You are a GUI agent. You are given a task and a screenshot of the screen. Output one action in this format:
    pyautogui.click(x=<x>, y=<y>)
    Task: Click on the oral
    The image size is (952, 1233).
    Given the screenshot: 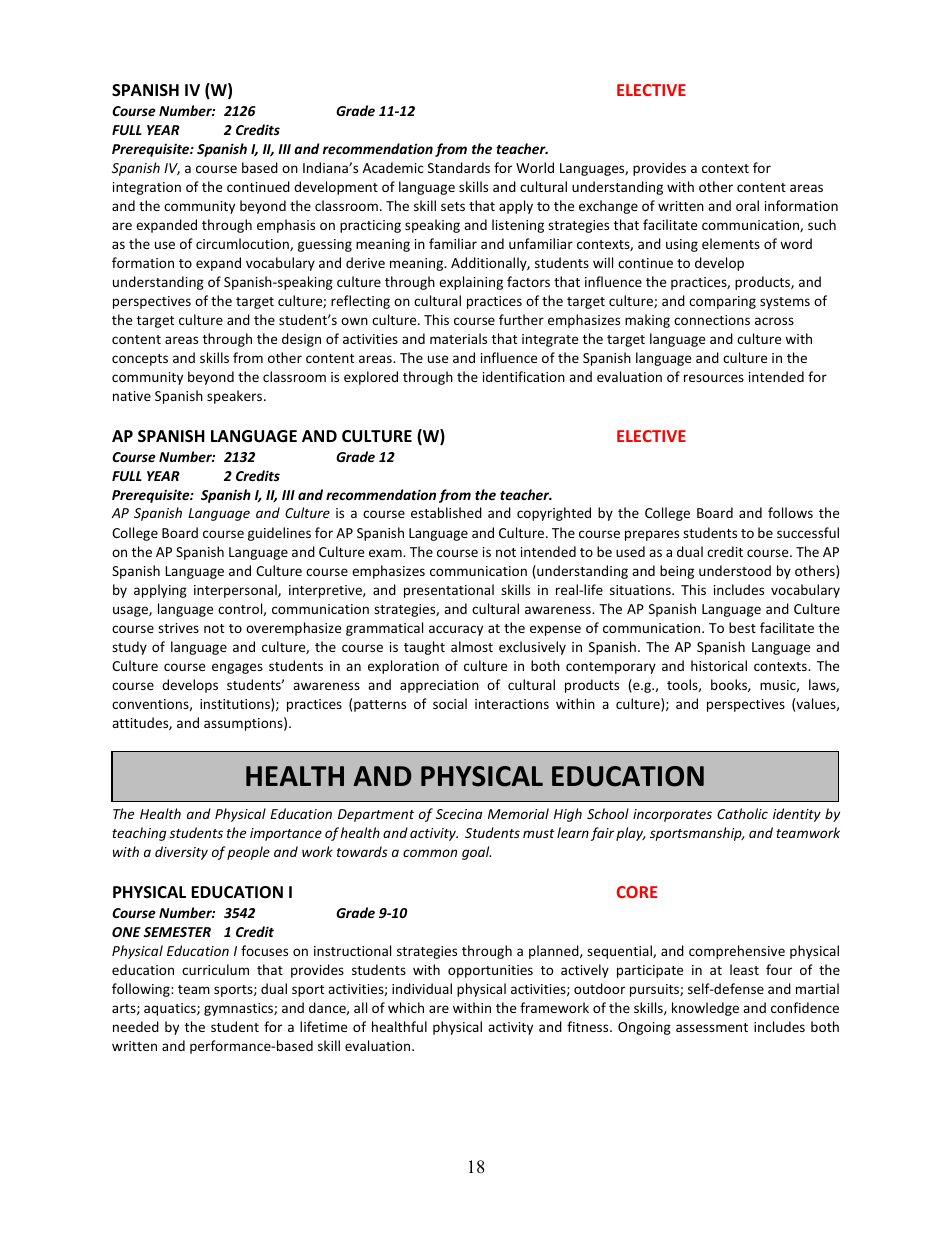 What is the action you would take?
    pyautogui.click(x=747, y=205)
